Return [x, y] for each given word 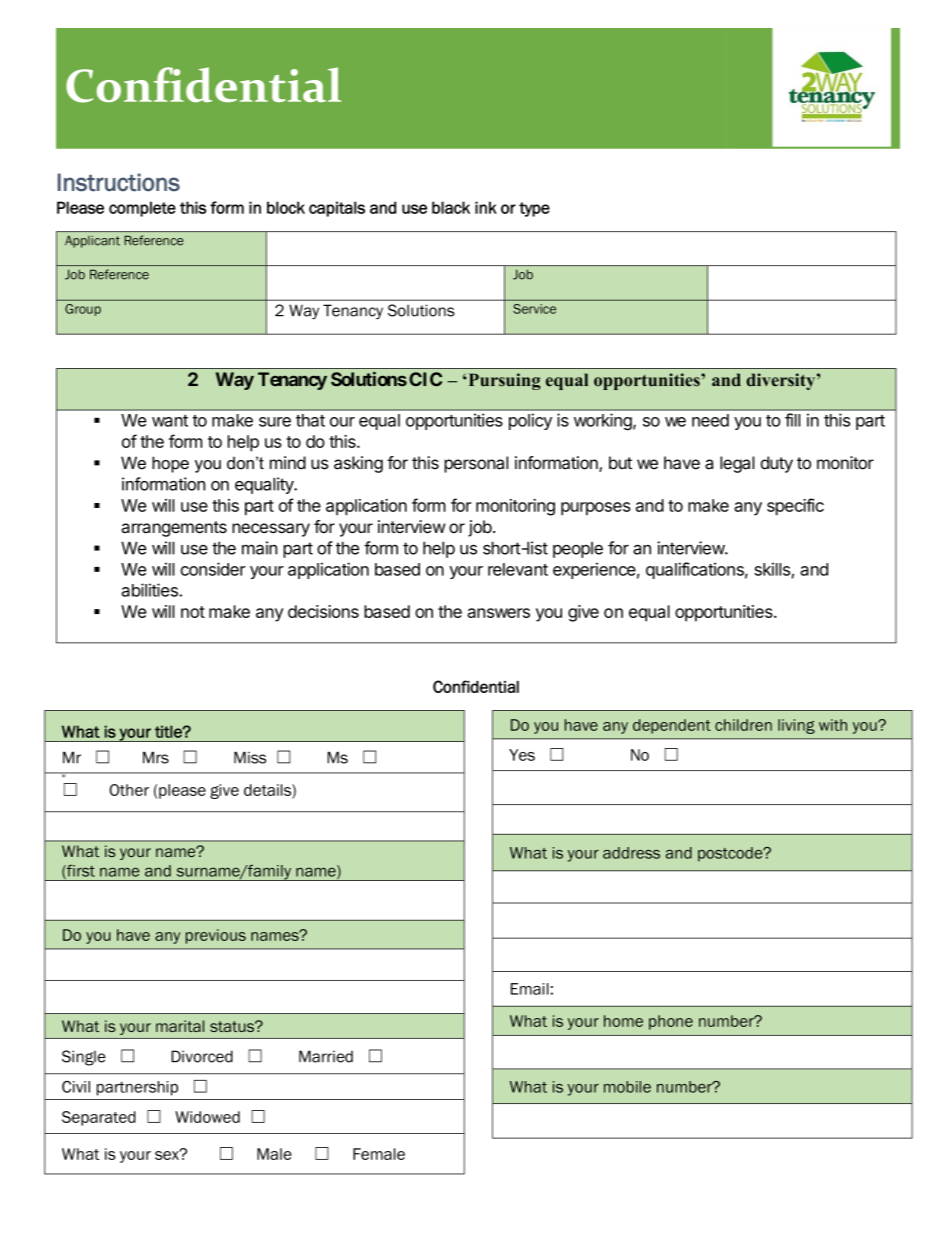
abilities [150, 590]
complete [142, 209]
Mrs [156, 757]
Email [530, 989]
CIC [425, 379]
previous [216, 936]
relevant [518, 569]
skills [772, 569]
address [631, 853]
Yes [522, 755]
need [710, 420]
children [743, 725]
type [534, 209]
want [170, 421]
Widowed [207, 1117]
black [451, 207]
